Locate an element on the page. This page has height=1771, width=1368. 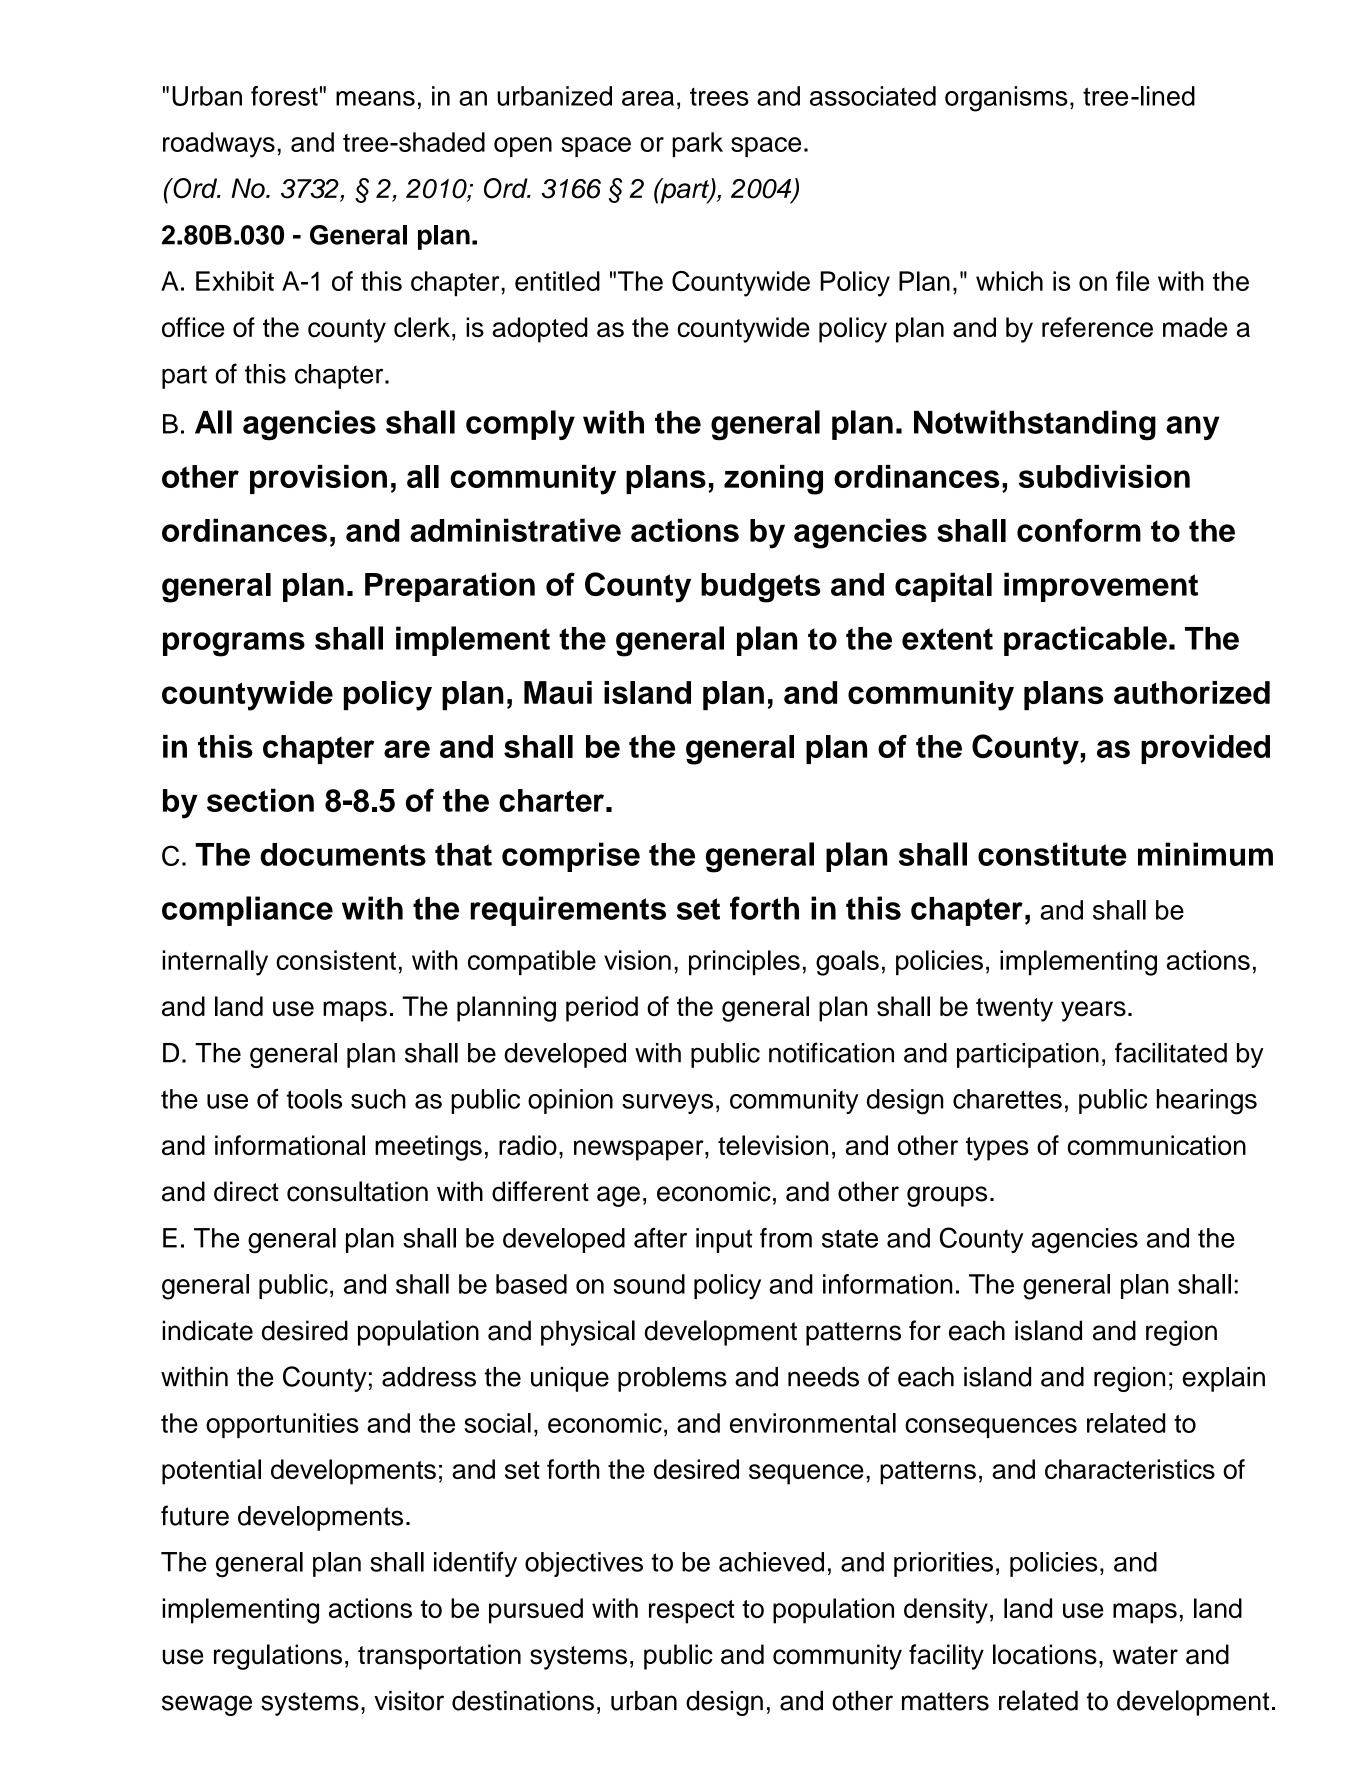
regulations is located at coordinates (278, 1657).
